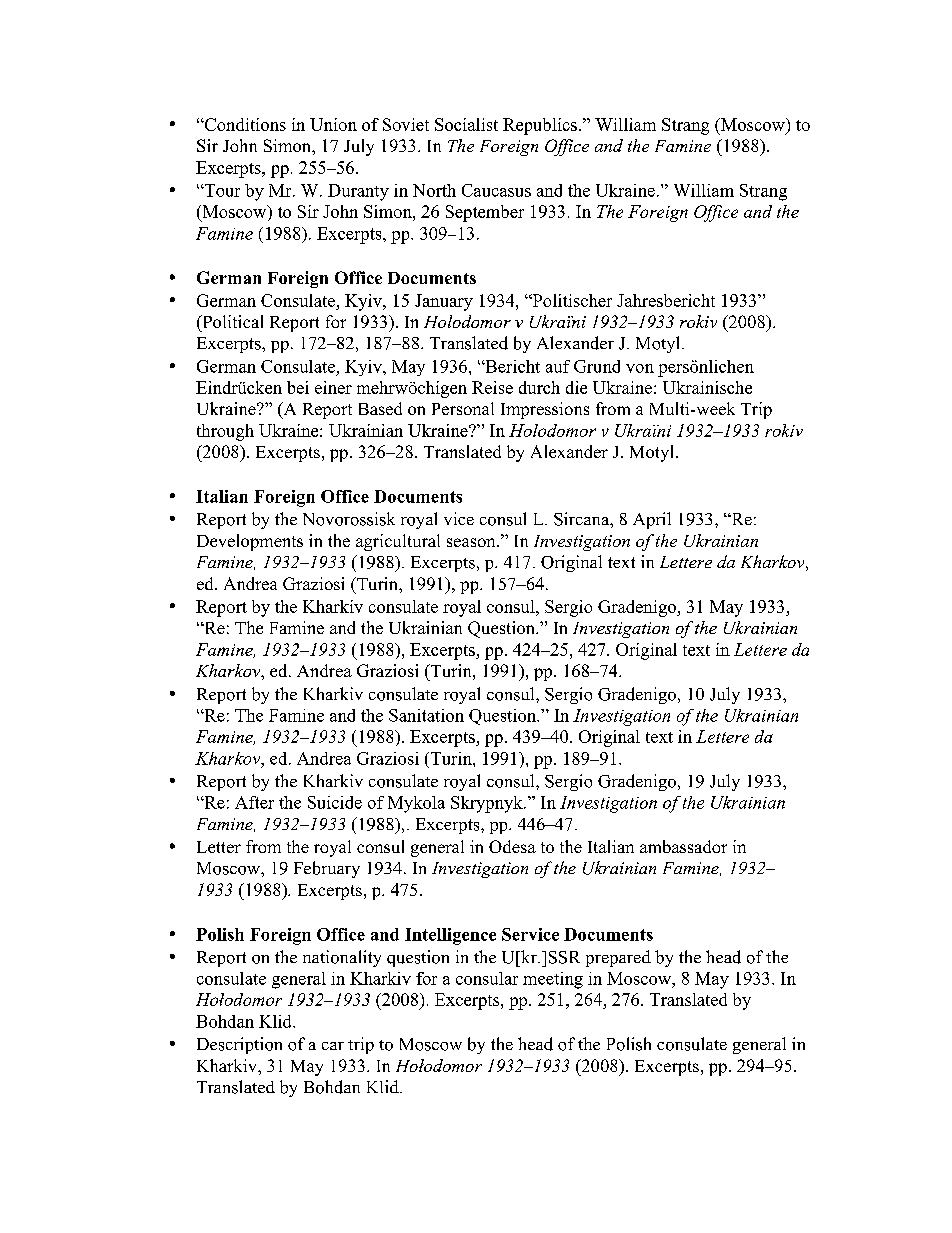 This screenshot has height=1233, width=952. Describe the element at coordinates (450, 936) in the screenshot. I see `Intelligence` at that location.
